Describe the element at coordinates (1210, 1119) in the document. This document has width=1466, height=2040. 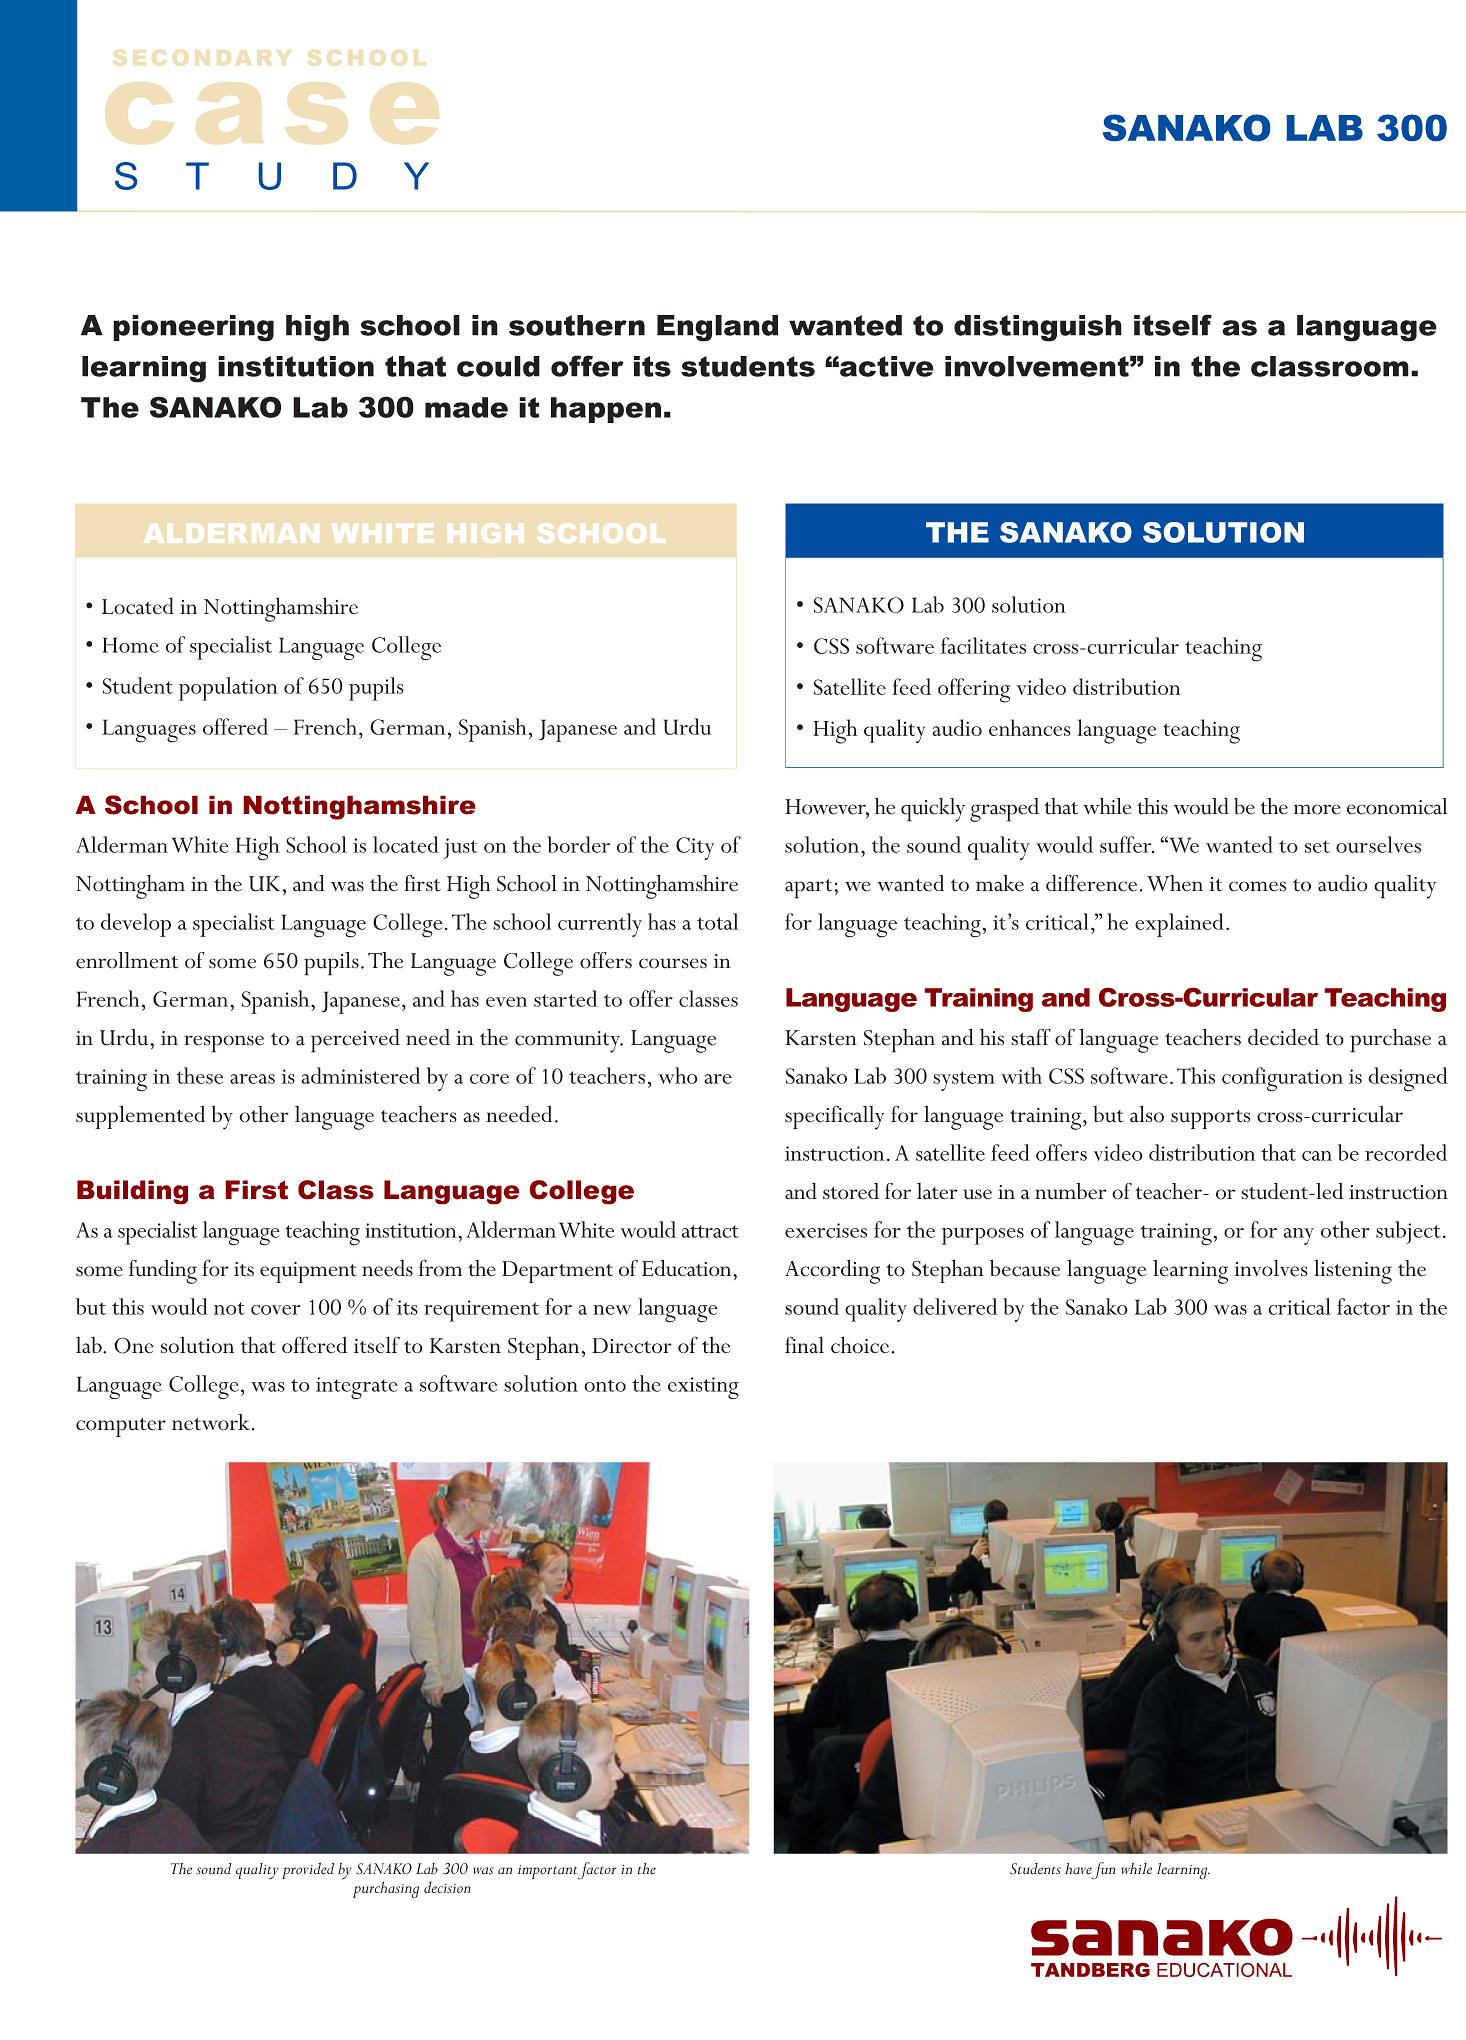
I see `supports` at that location.
